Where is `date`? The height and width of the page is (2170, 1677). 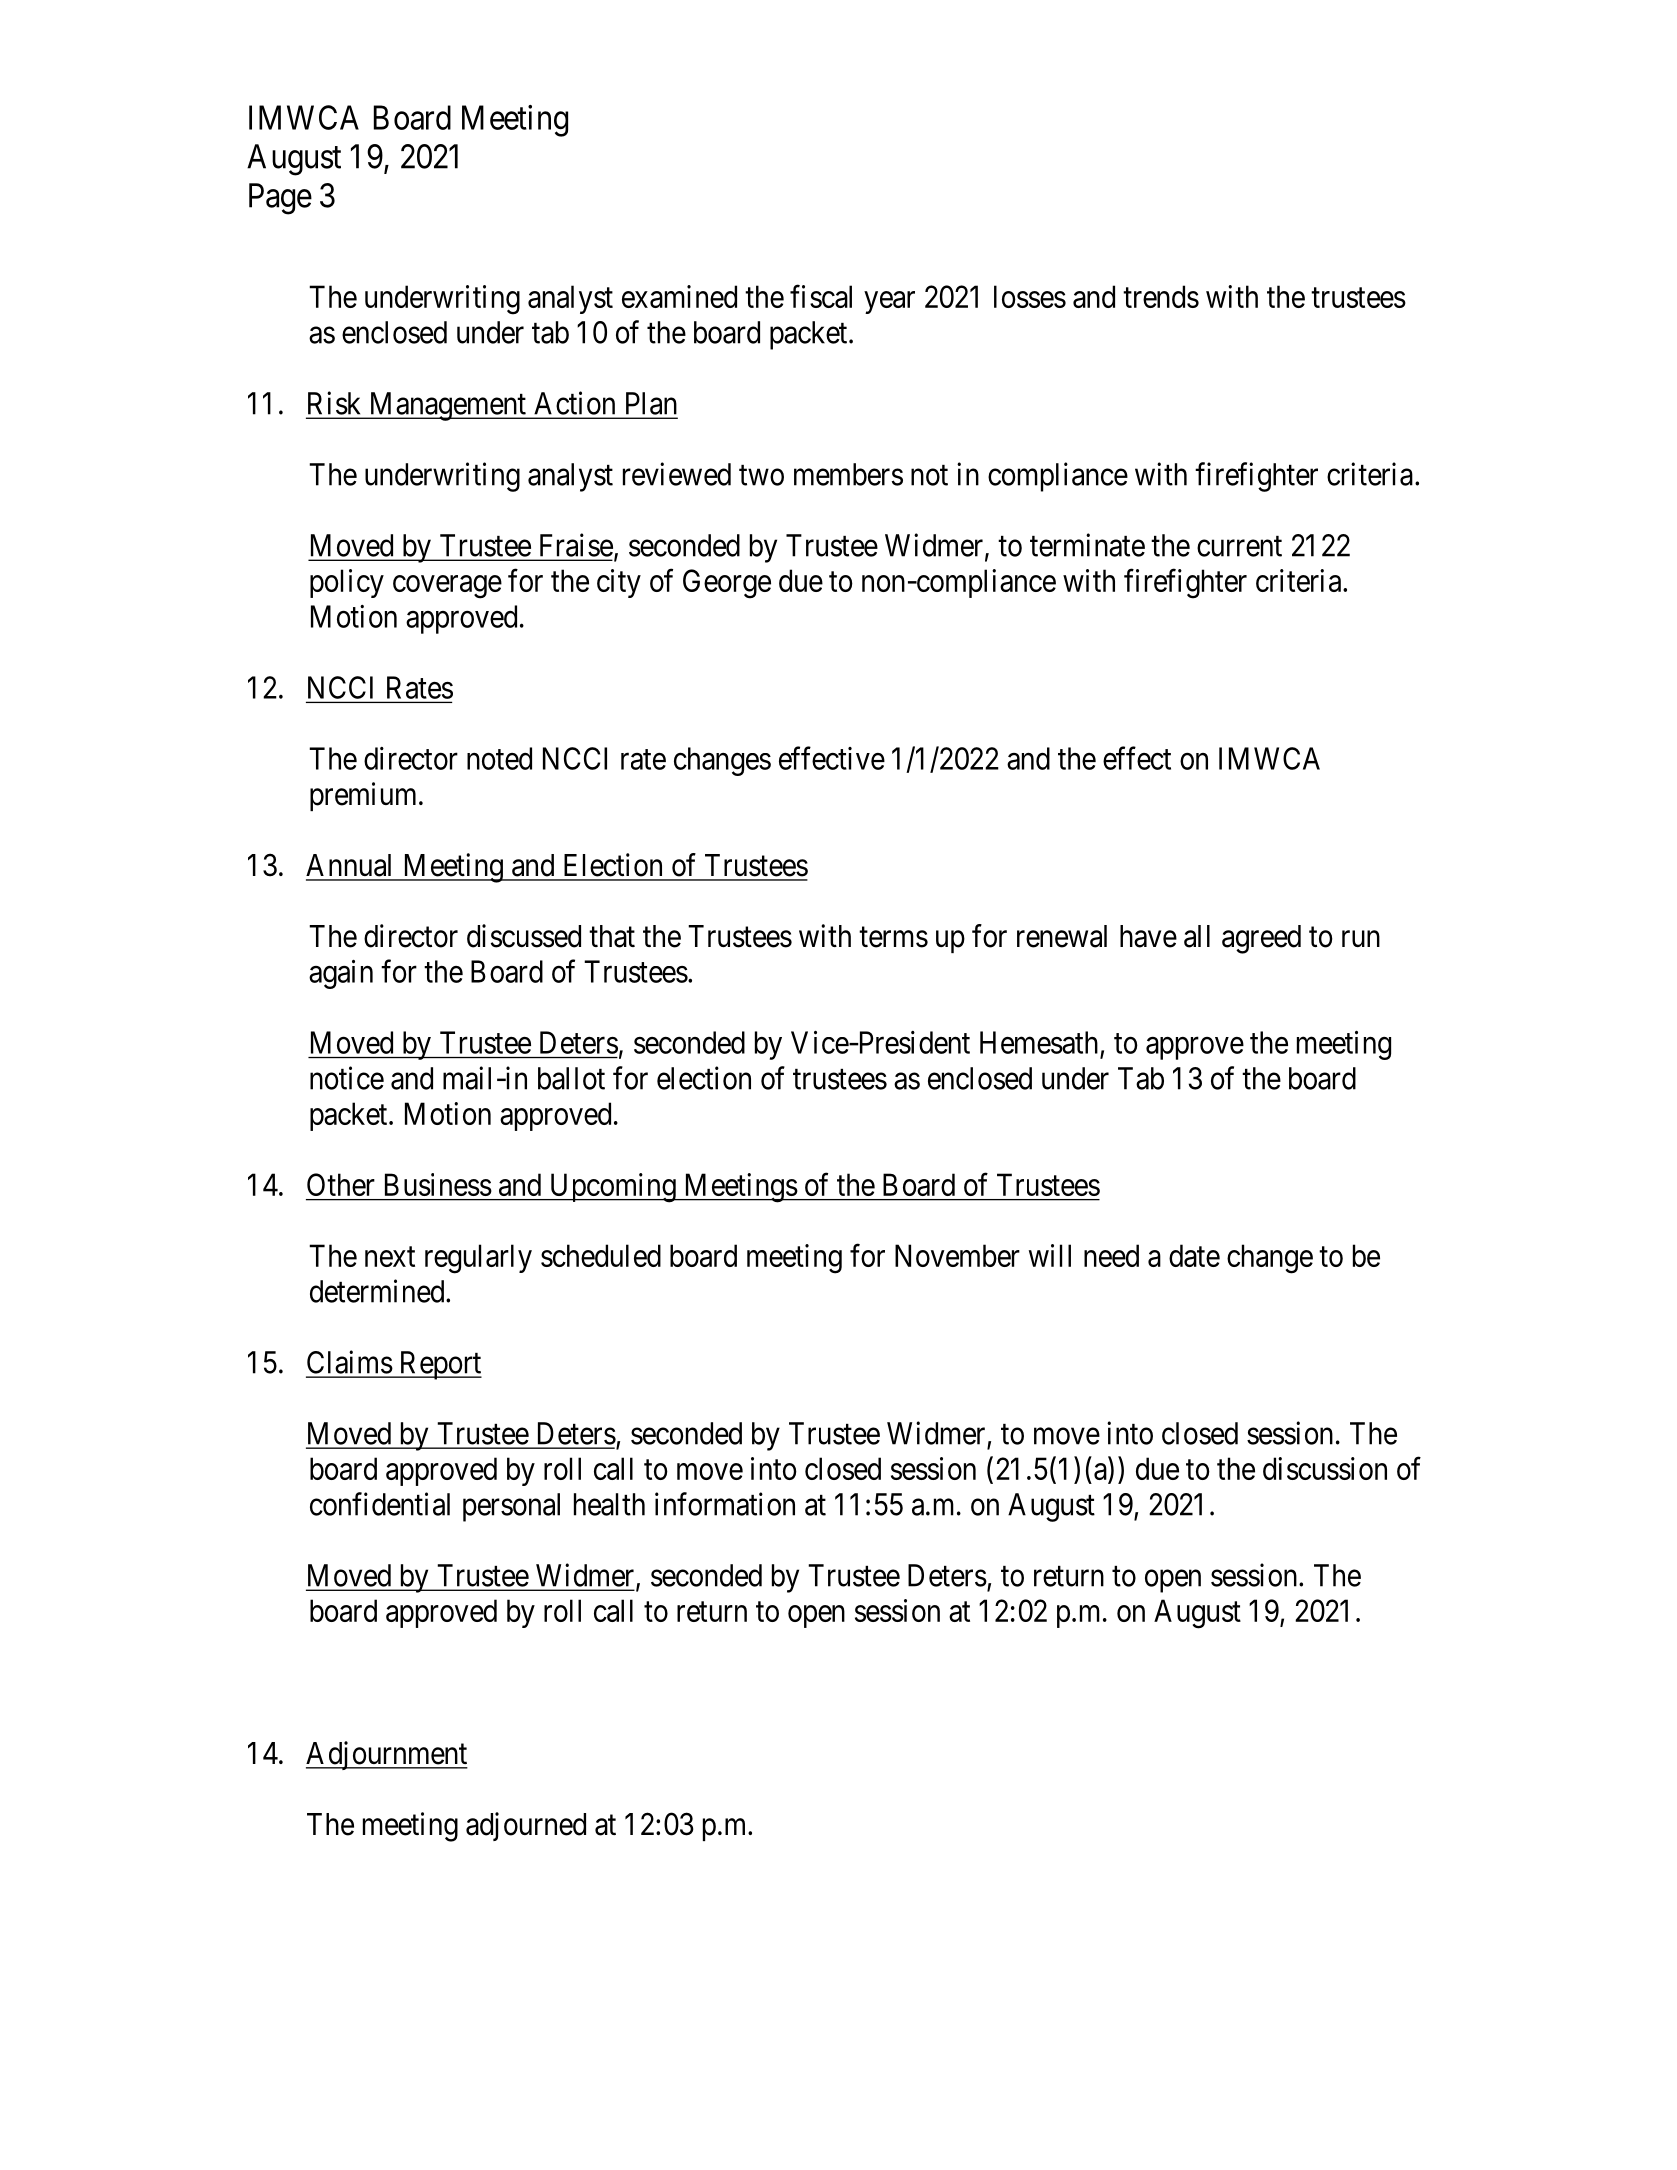 date is located at coordinates (1194, 1255).
